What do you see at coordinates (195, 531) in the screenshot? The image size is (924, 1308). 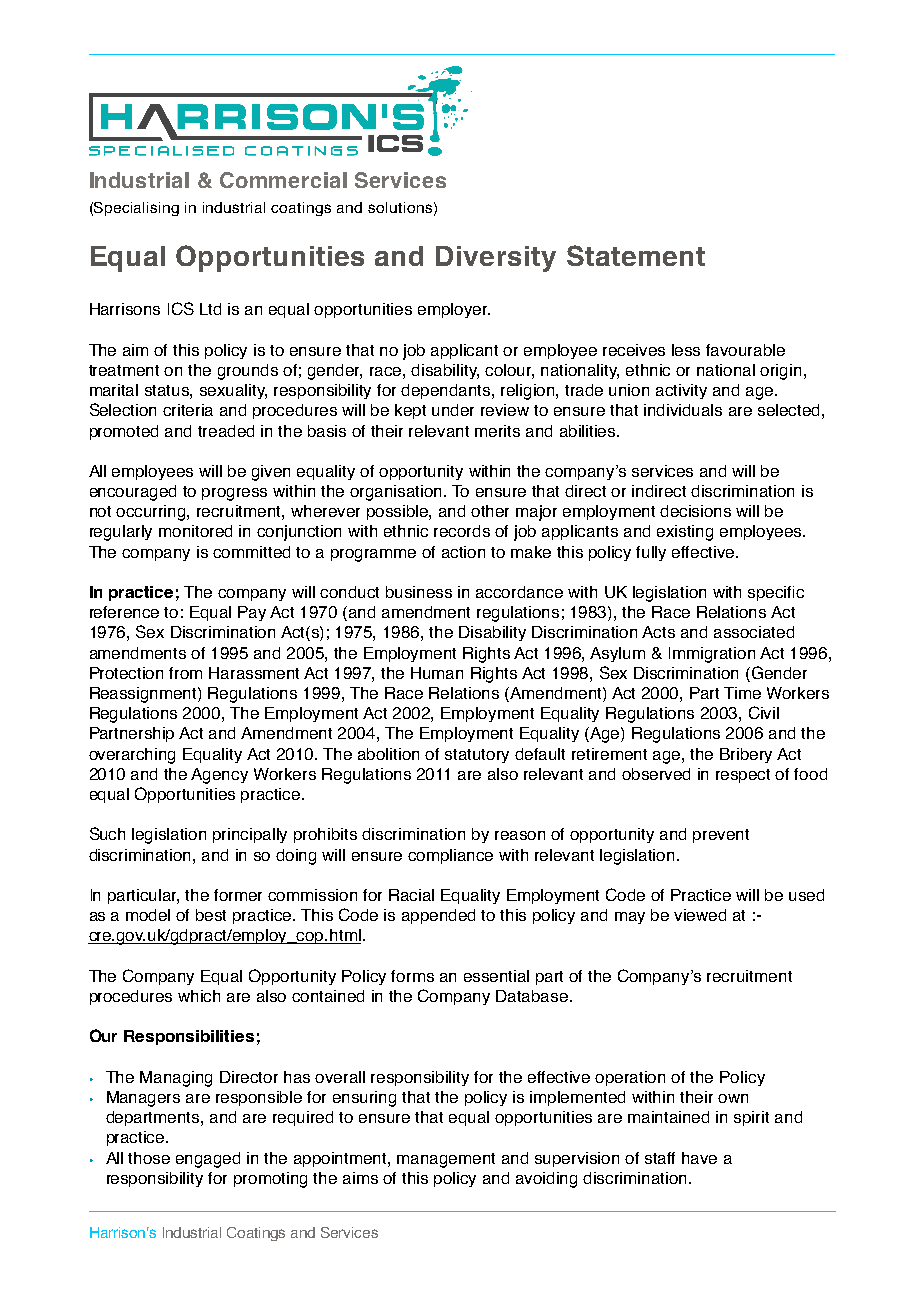 I see `monitored` at bounding box center [195, 531].
